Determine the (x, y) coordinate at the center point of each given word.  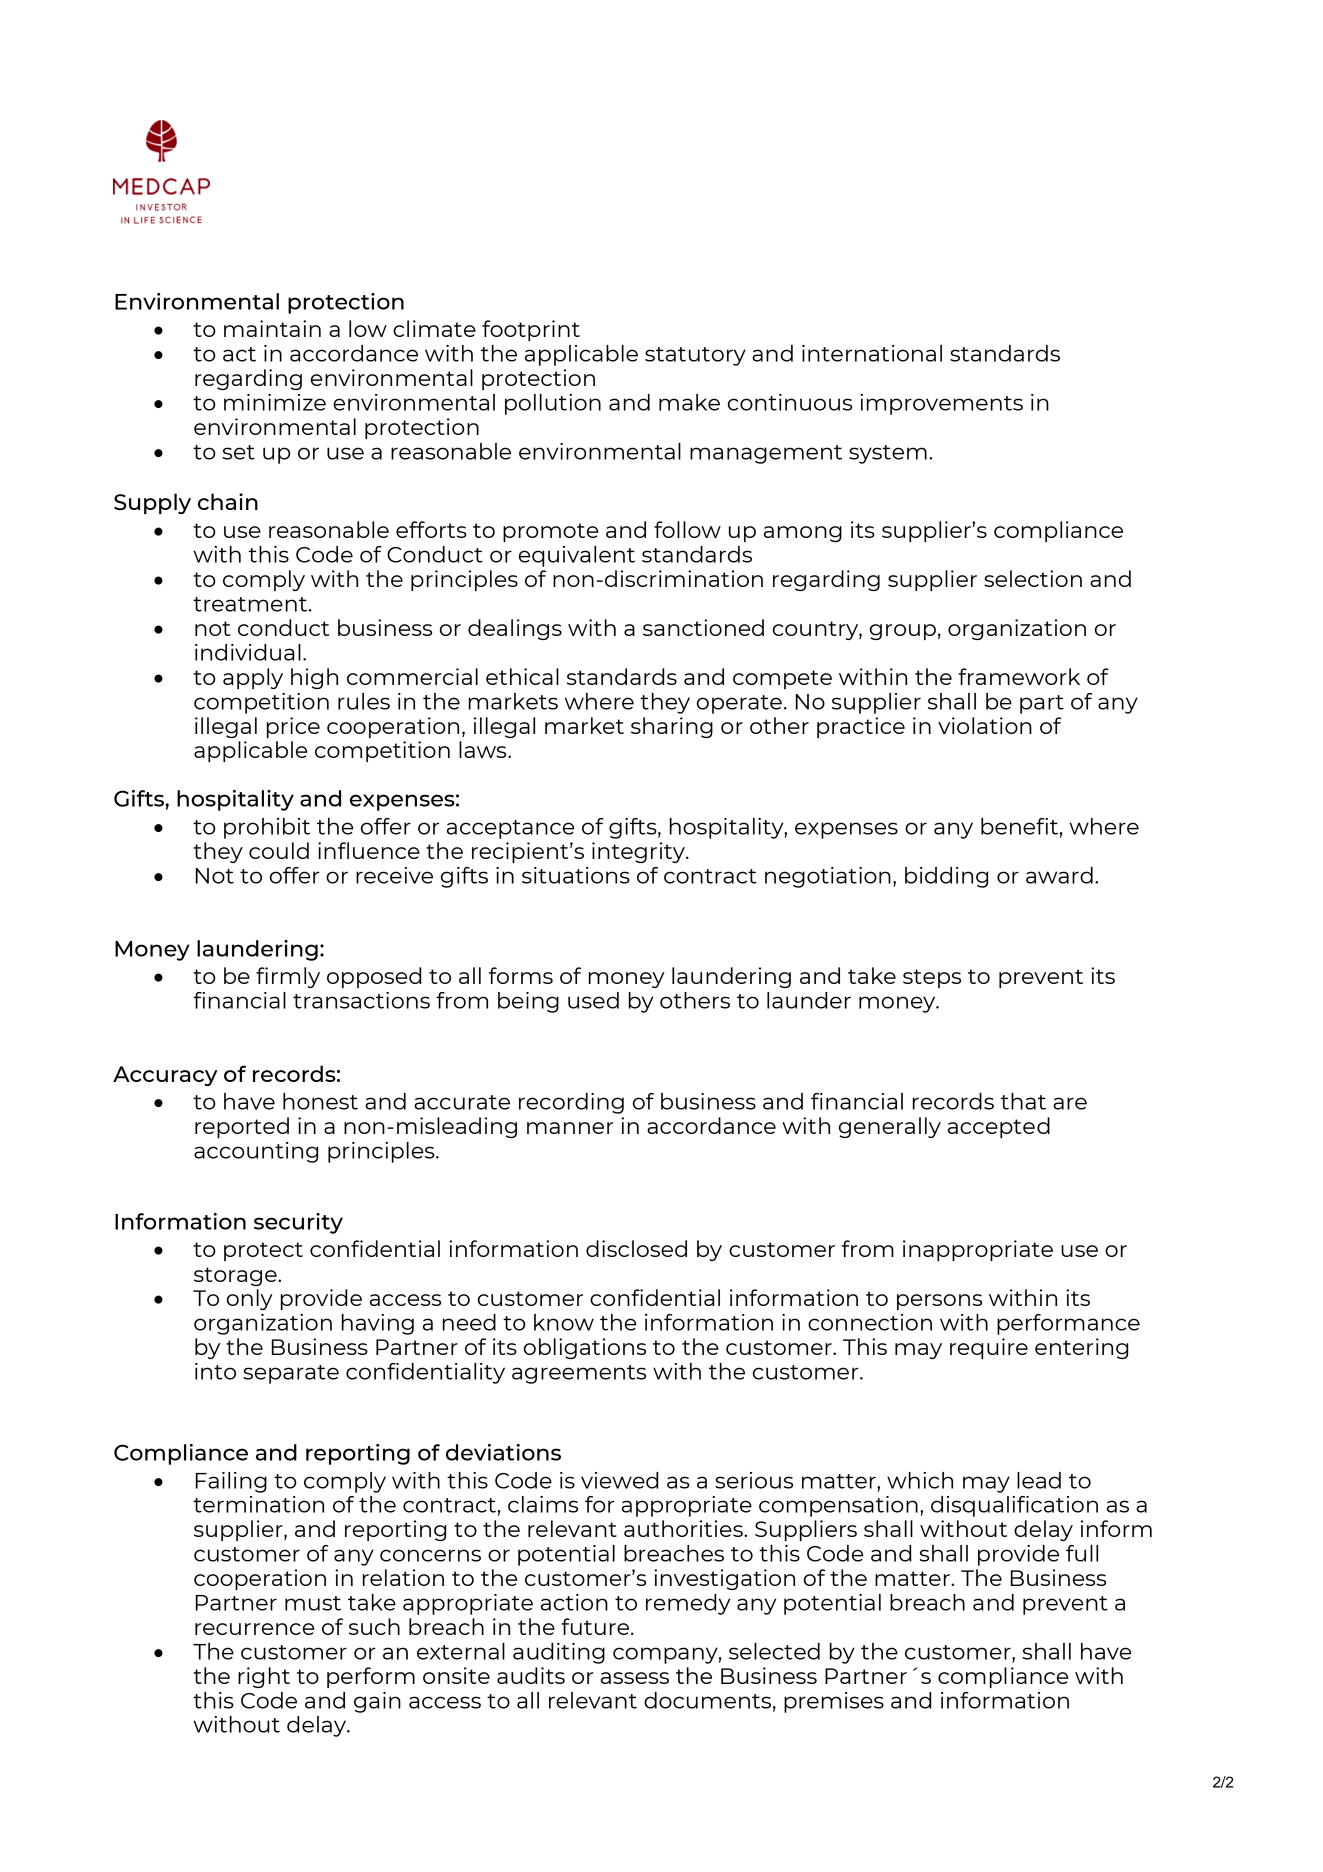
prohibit (267, 828)
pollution (553, 404)
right (264, 1677)
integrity (639, 852)
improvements (941, 404)
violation (985, 725)
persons (939, 1302)
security (298, 1223)
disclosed (636, 1248)
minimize (275, 402)
